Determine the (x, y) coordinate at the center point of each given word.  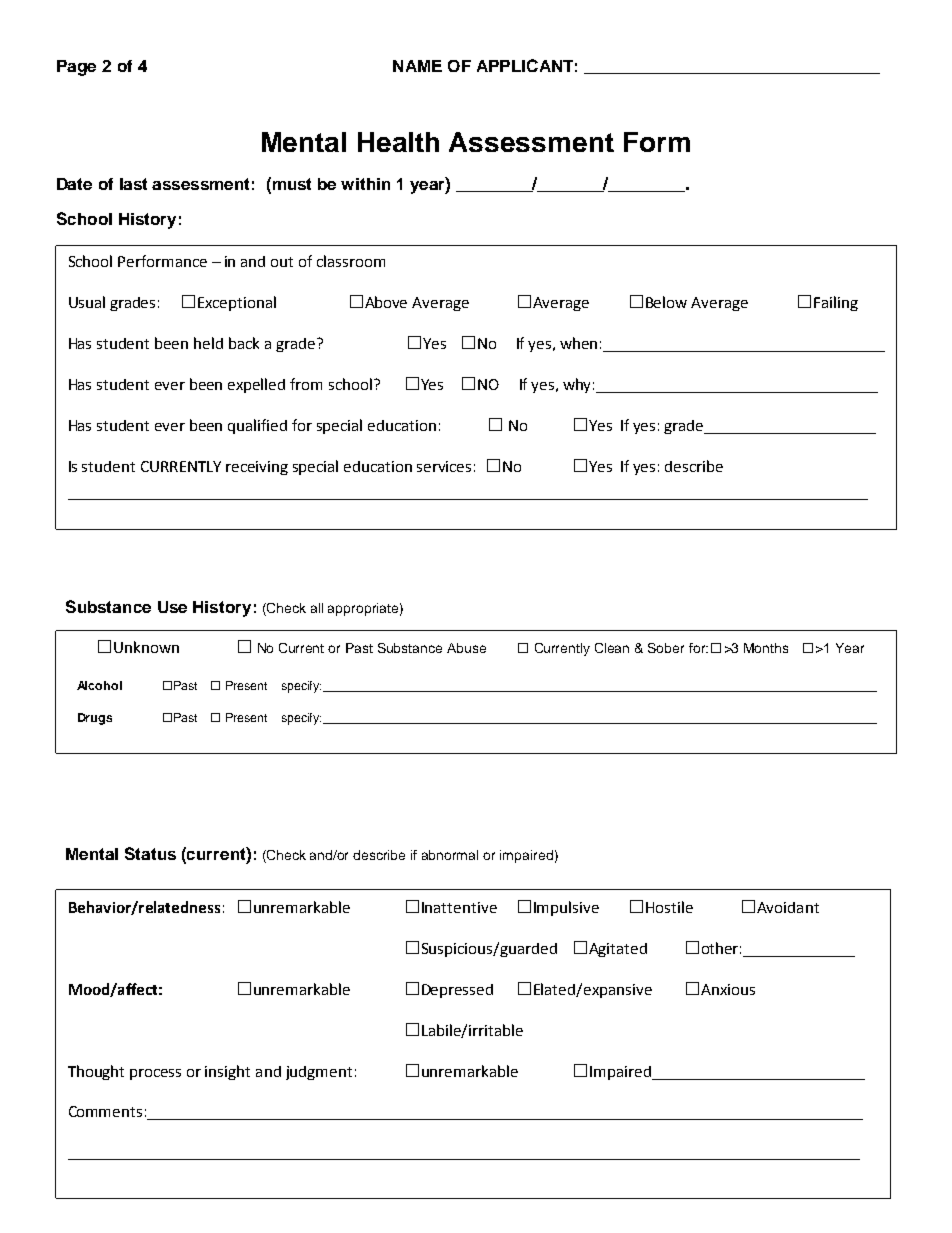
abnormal (450, 855)
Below (666, 302)
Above (386, 302)
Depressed (457, 991)
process (155, 1074)
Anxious (728, 989)
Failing (836, 303)
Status (150, 853)
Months (766, 648)
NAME (417, 66)
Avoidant (788, 907)
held (208, 343)
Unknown (146, 647)
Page (76, 68)
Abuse (466, 648)
